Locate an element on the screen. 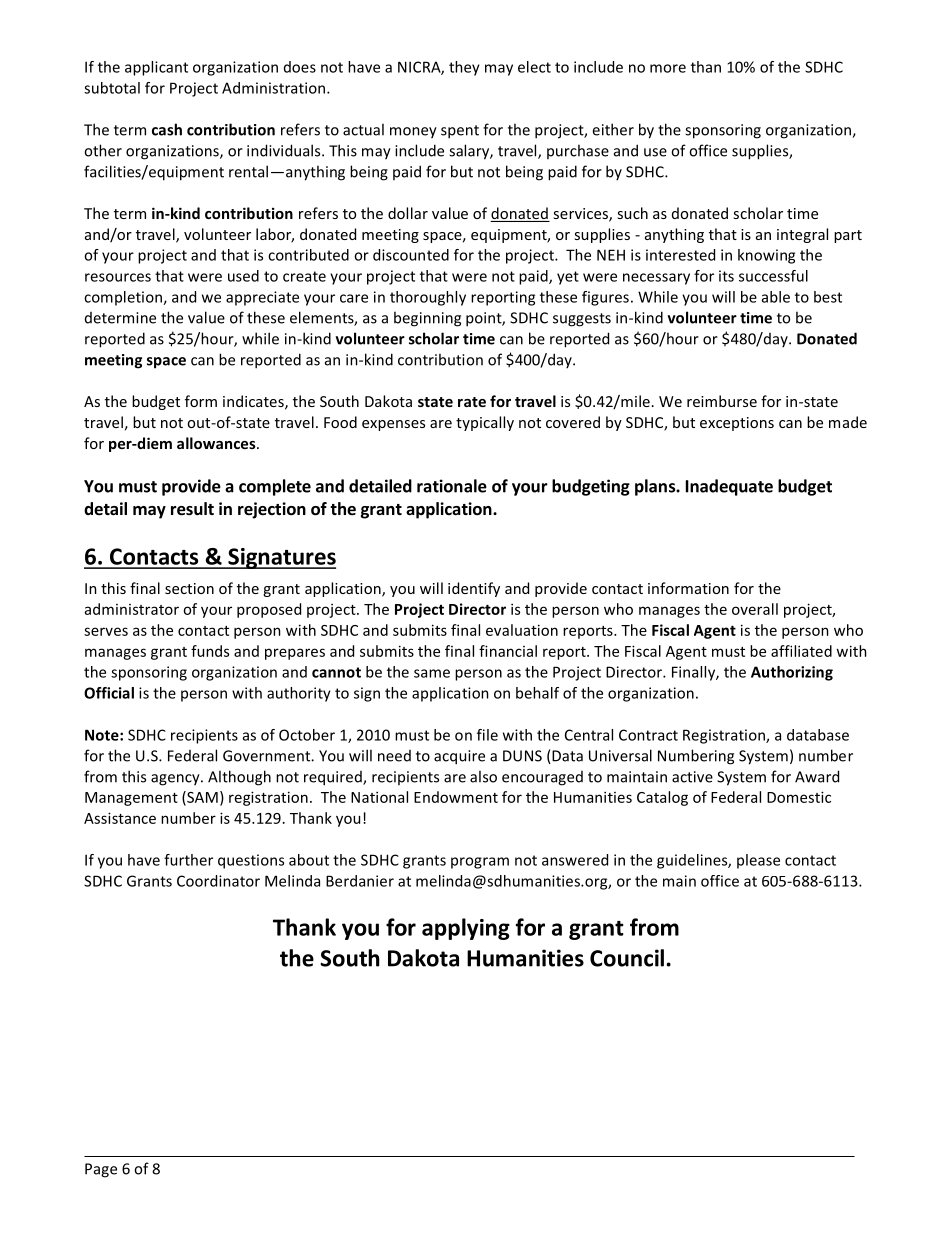 The image size is (952, 1233). applying is located at coordinates (466, 929).
